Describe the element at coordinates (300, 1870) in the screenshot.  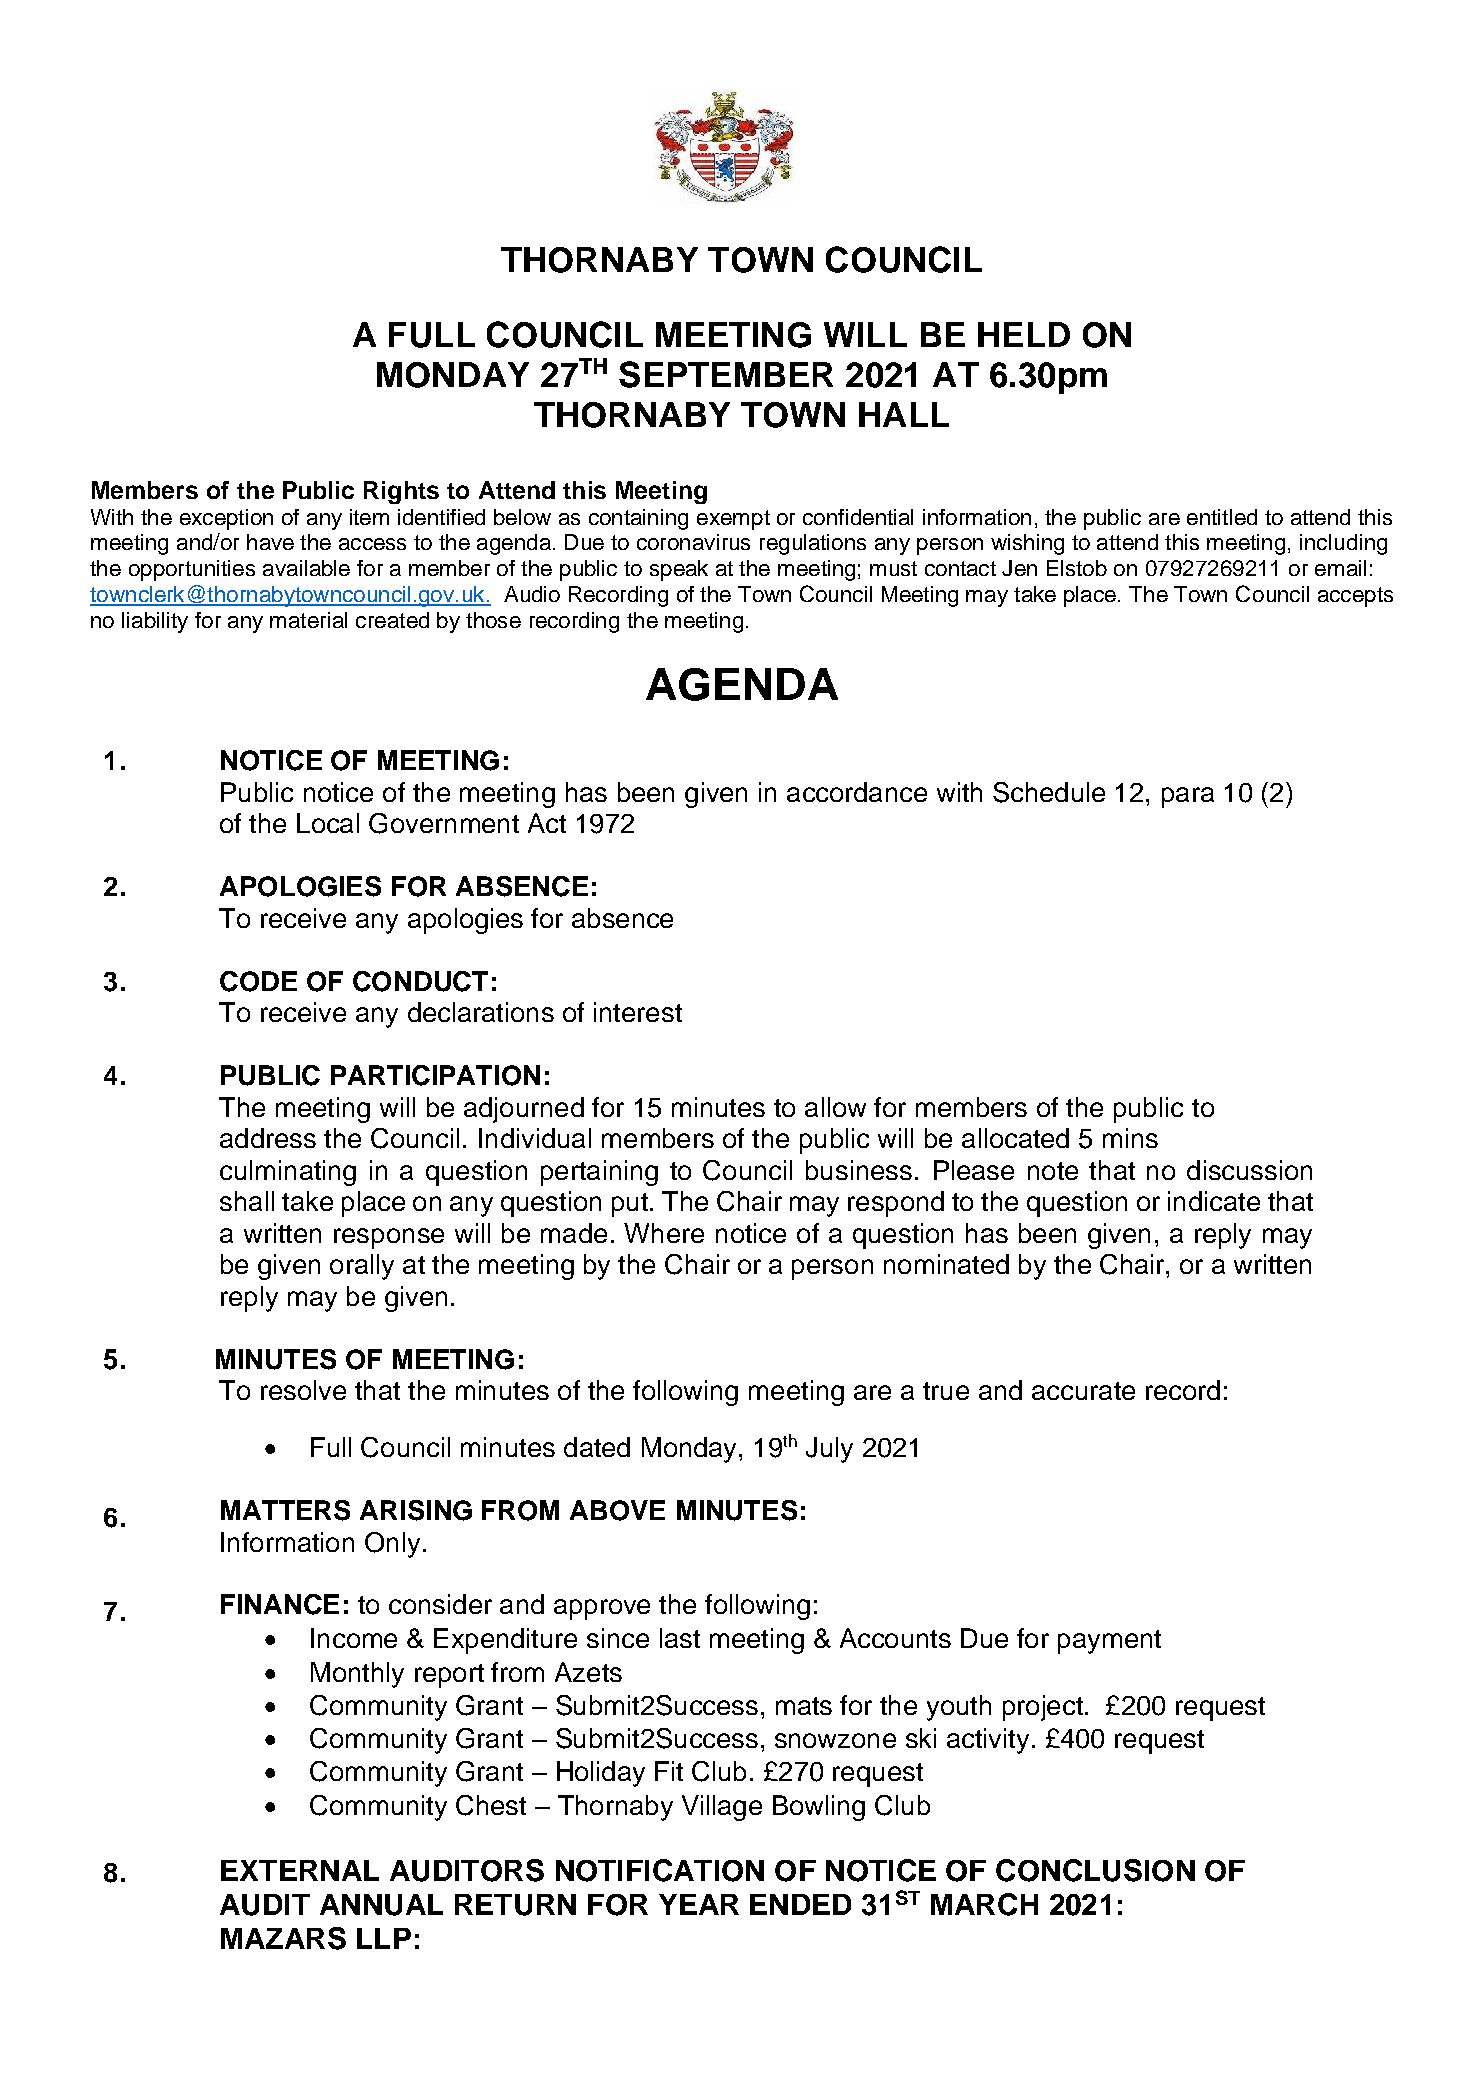
I see `EXTERNAL` at that location.
